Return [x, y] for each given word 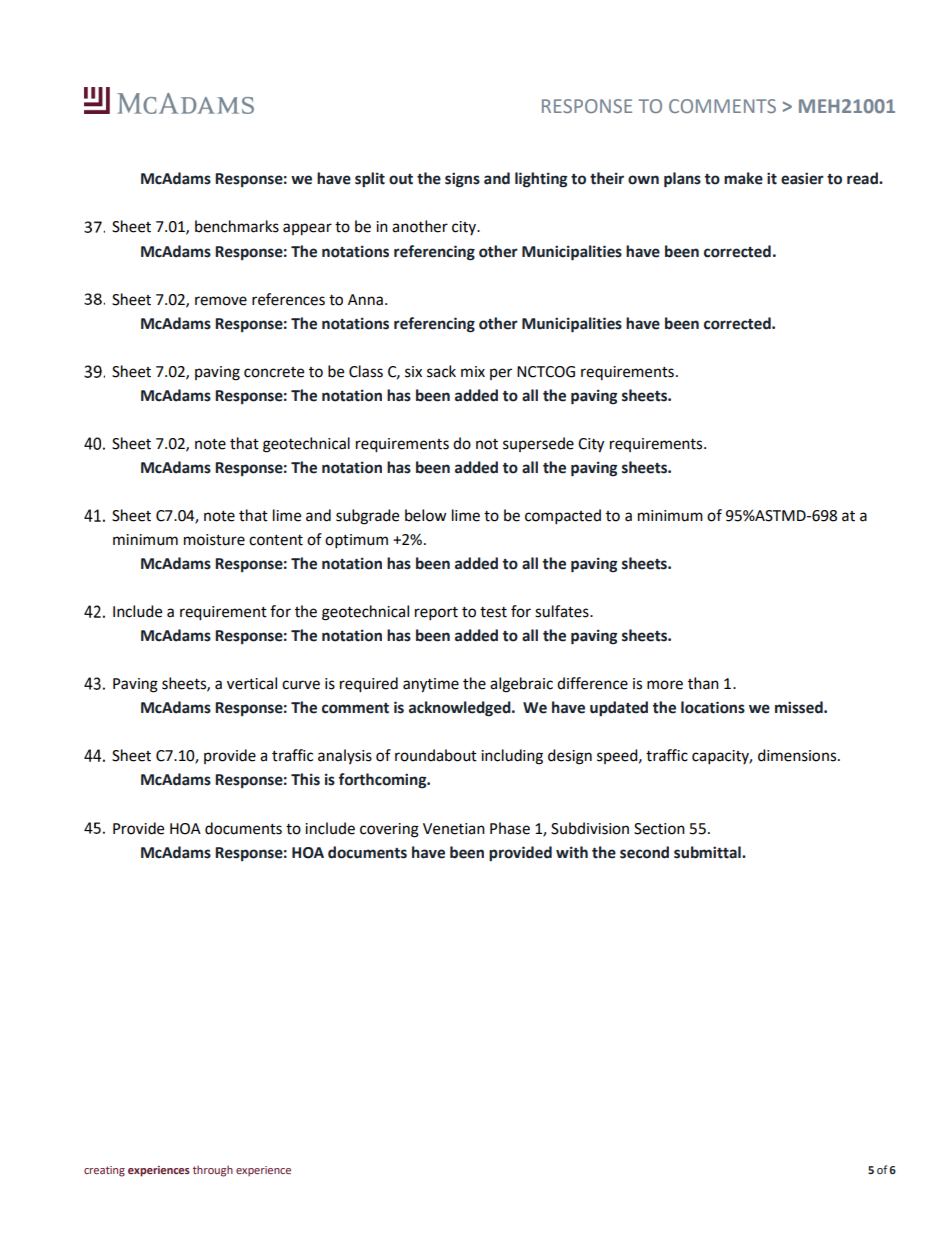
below [426, 515]
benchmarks [237, 226]
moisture [214, 540]
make [743, 178]
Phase [510, 828]
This [305, 779]
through [213, 1171]
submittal [708, 852]
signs [462, 180]
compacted [563, 517]
